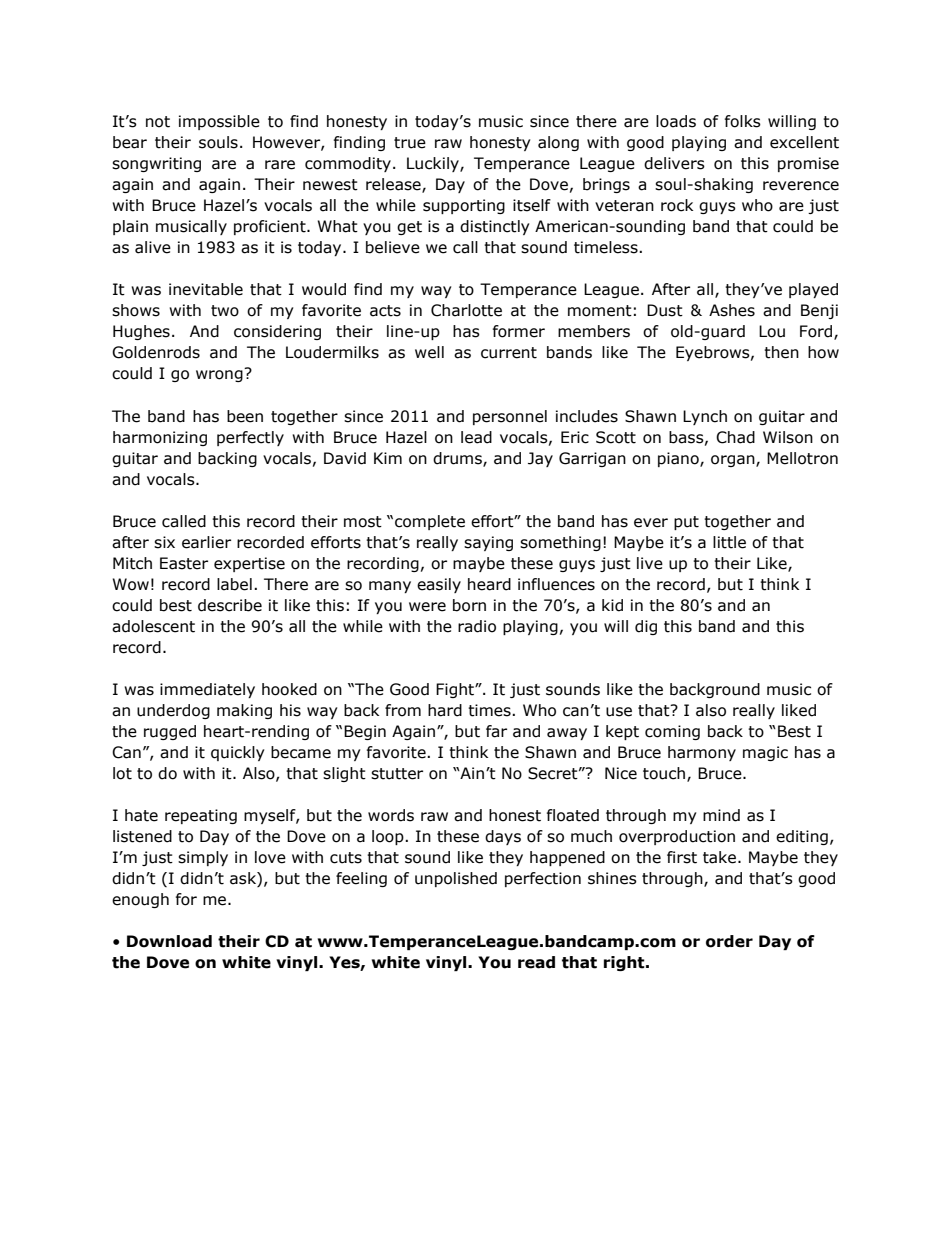 This document has width=952, height=1233. Describe the element at coordinates (237, 753) in the document. I see `quickly` at that location.
